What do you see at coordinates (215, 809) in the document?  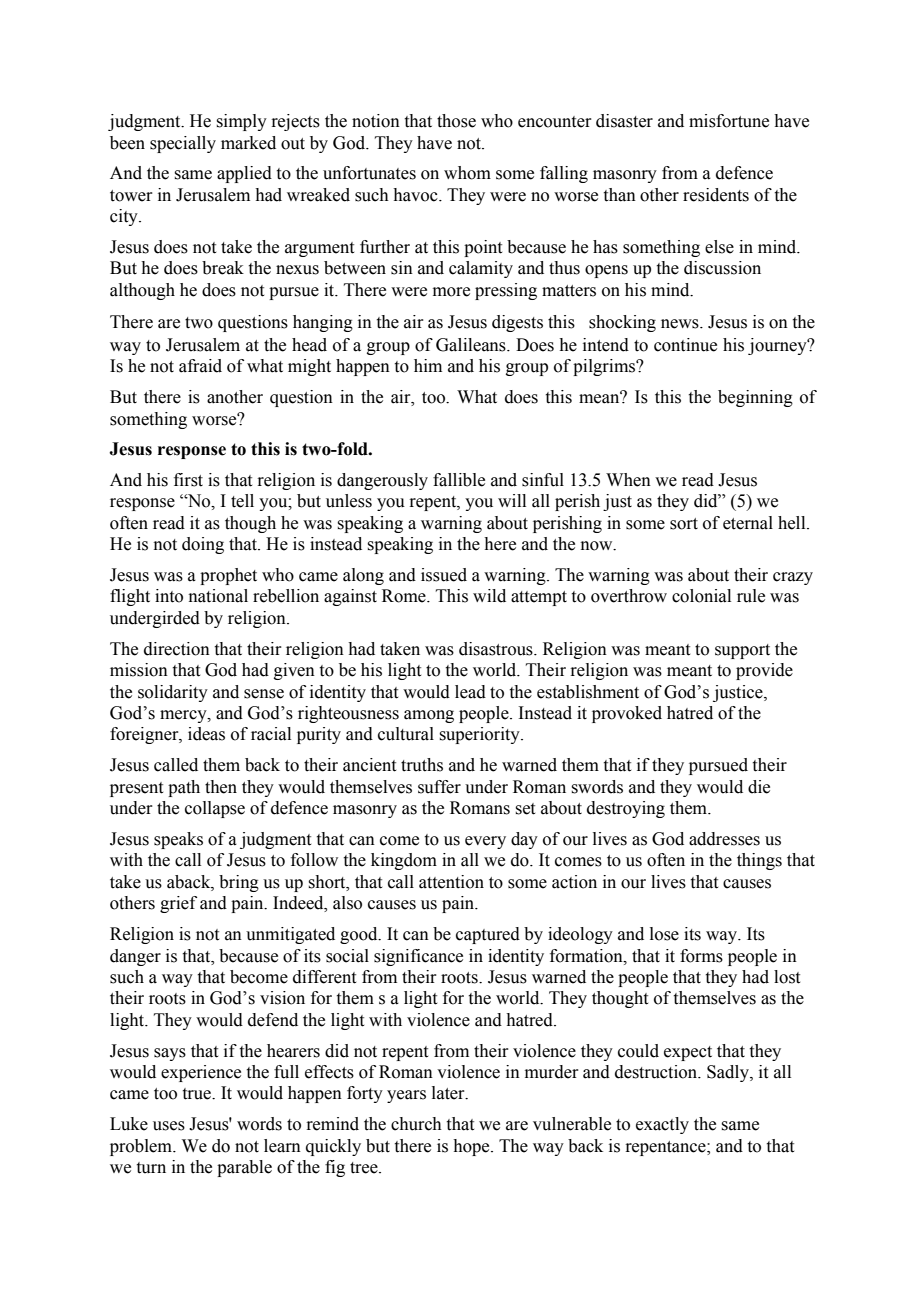 I see `collapse` at bounding box center [215, 809].
